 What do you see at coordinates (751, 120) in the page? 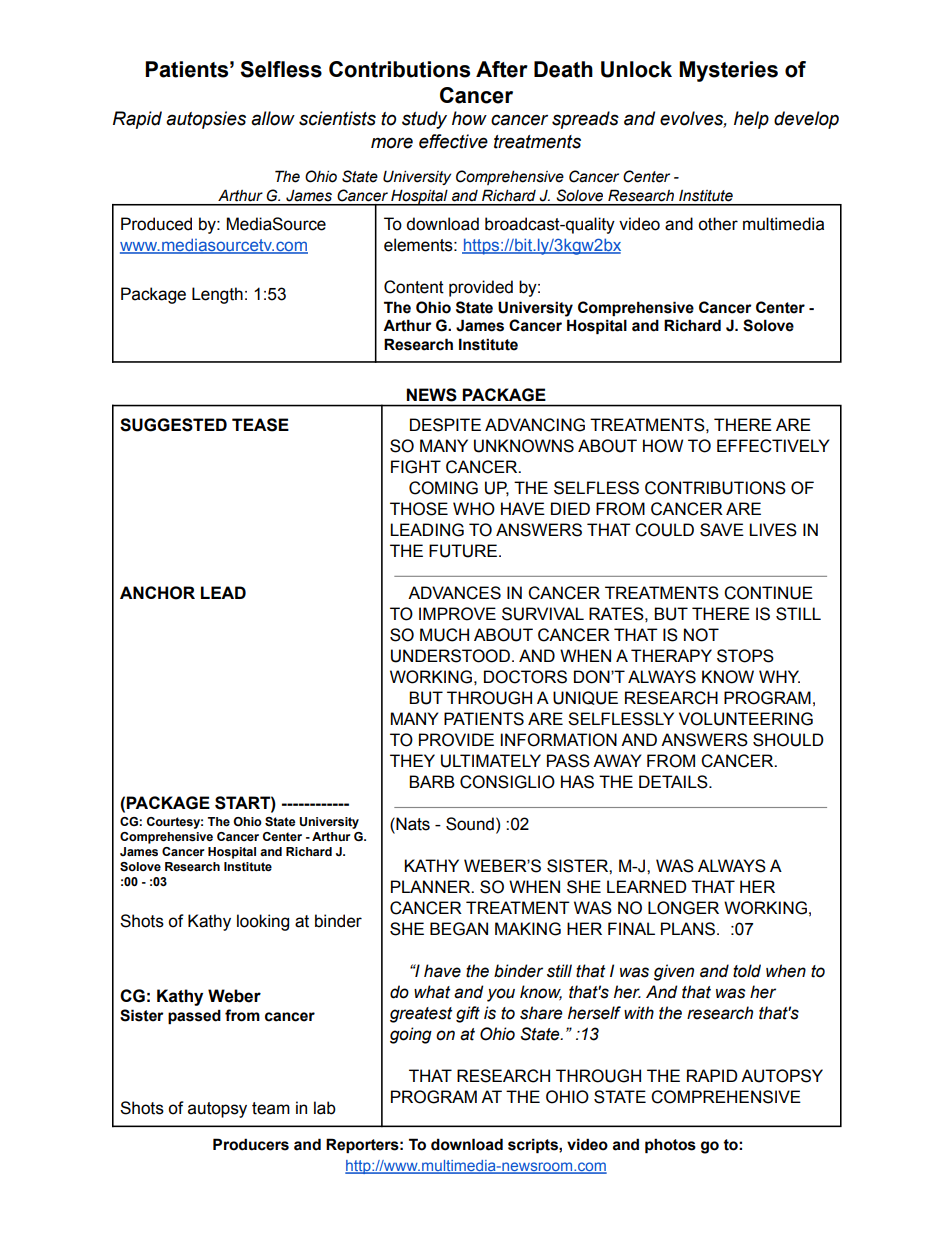
I see `help` at bounding box center [751, 120].
